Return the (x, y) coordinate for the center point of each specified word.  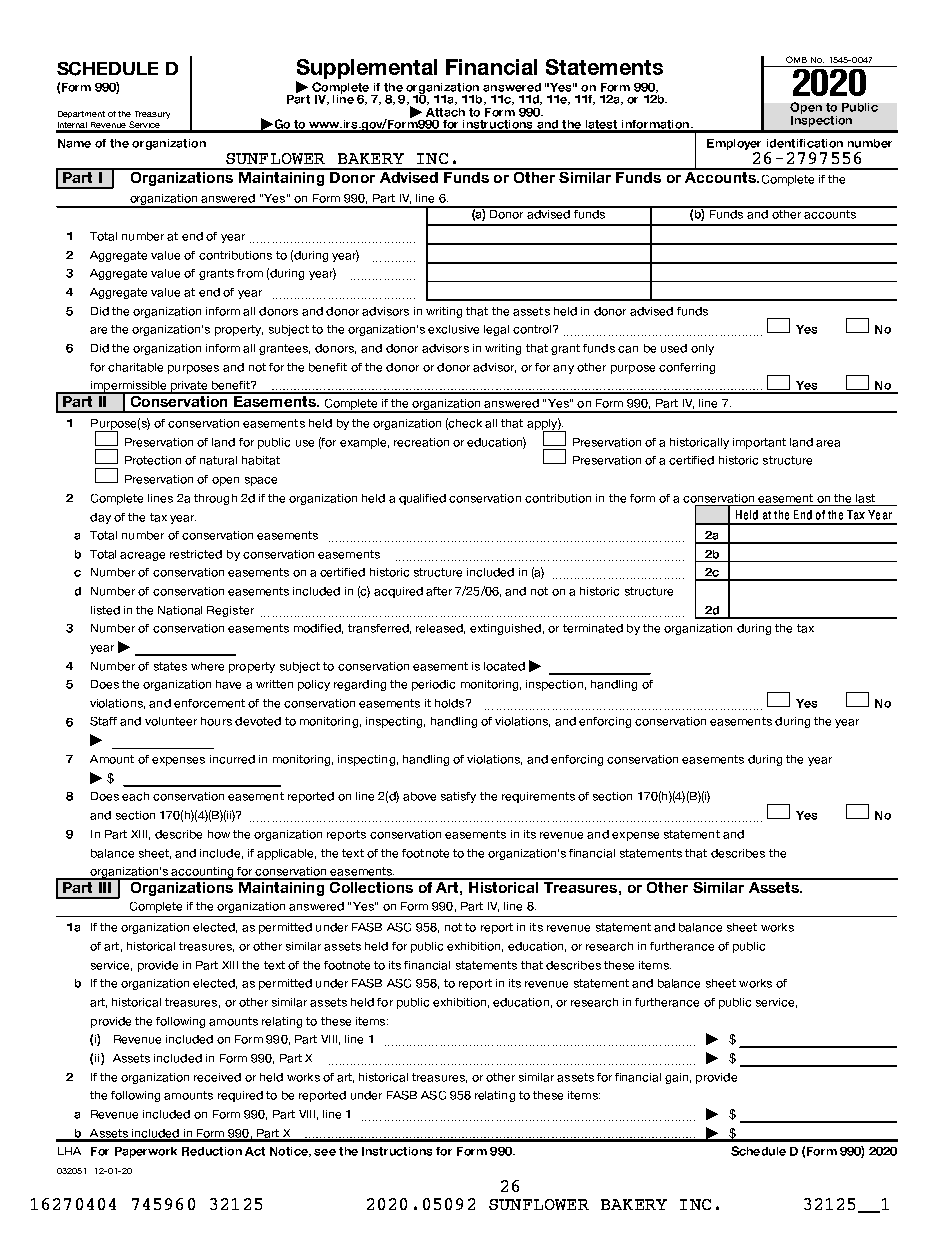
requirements (538, 797)
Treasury (152, 115)
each (135, 796)
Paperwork (146, 1152)
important (759, 443)
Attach (445, 112)
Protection (153, 460)
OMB (796, 59)
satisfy (458, 797)
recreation (421, 442)
